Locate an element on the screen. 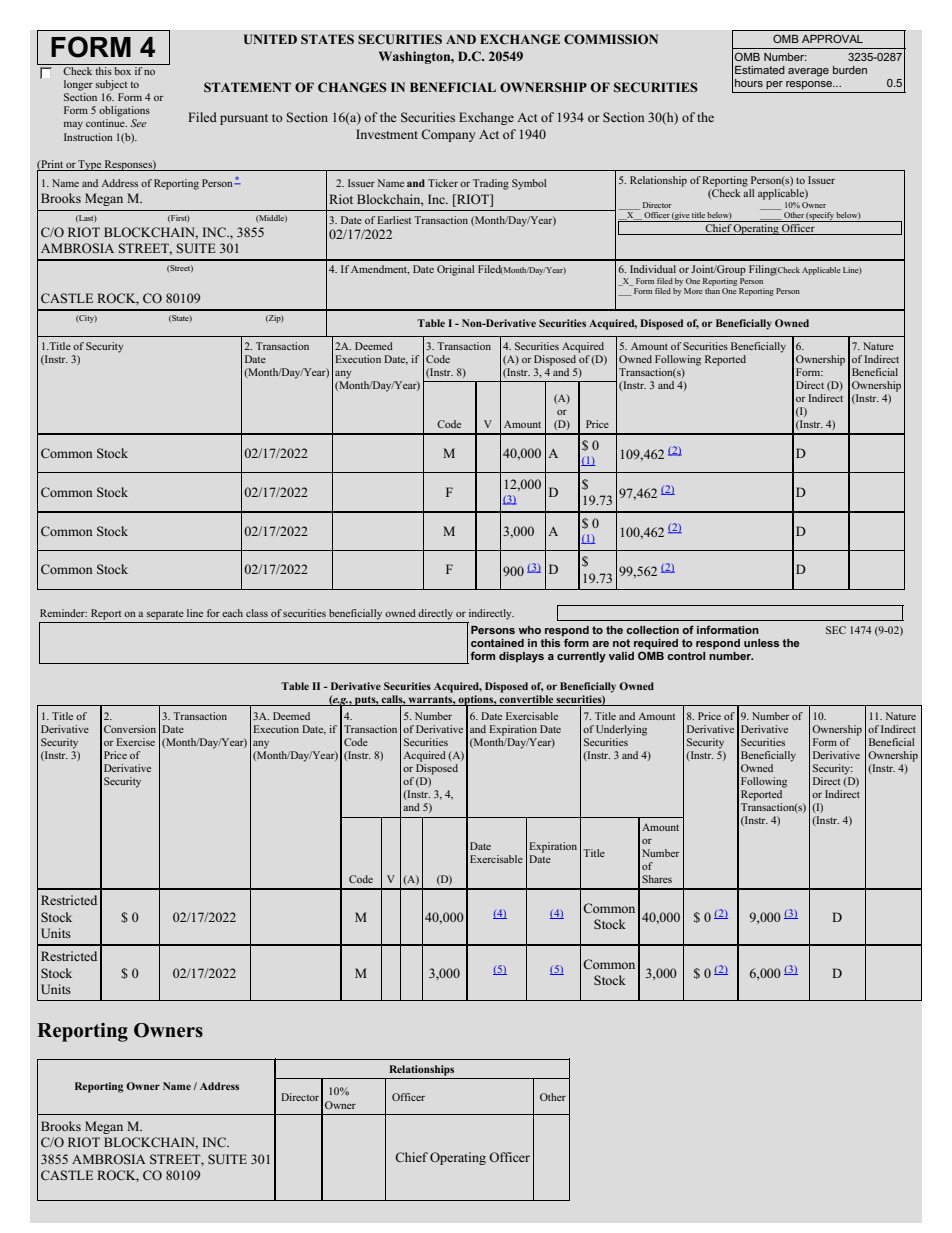 The image size is (952, 1233). who is located at coordinates (529, 630).
